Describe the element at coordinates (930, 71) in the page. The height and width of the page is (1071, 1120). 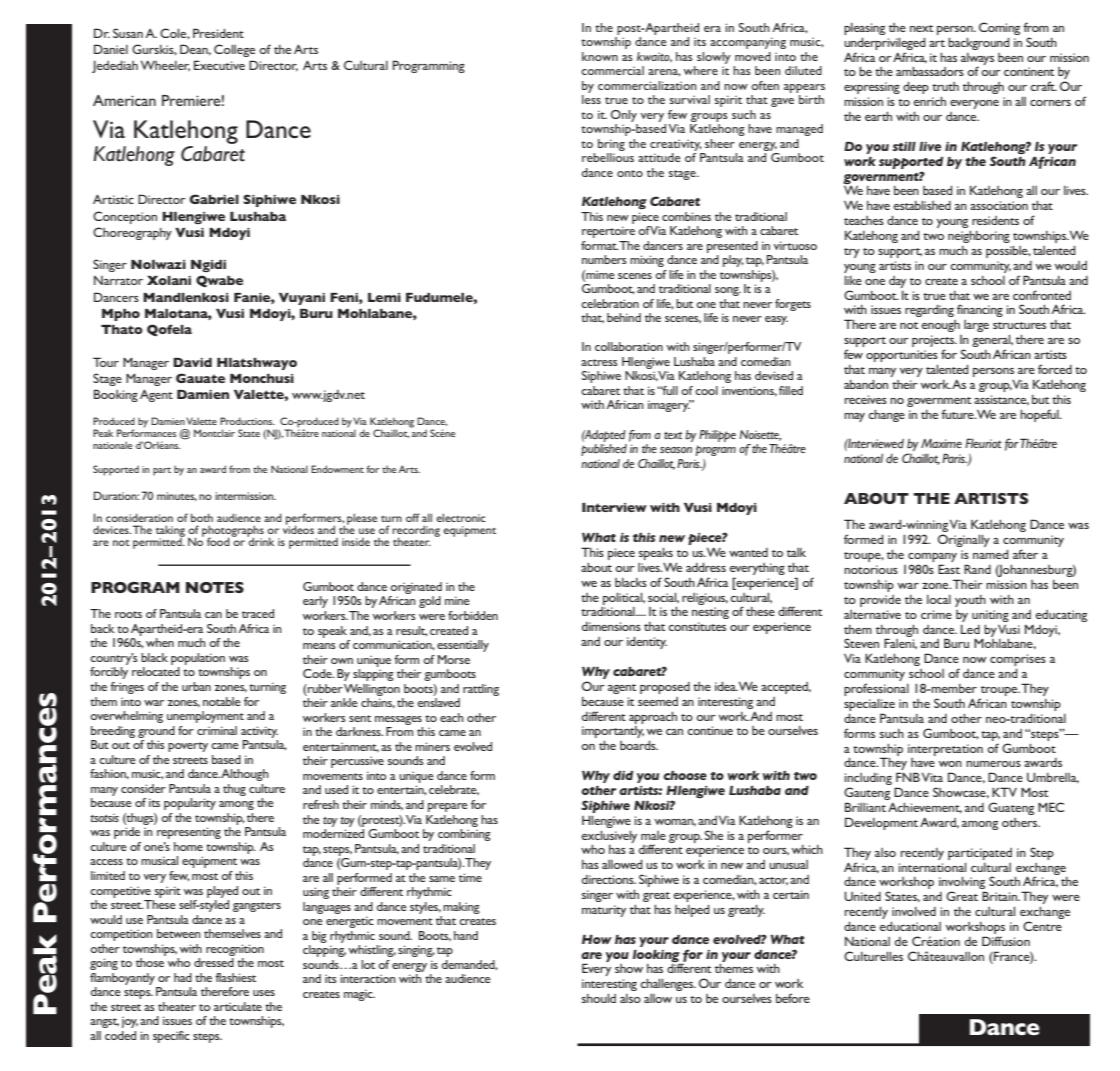
I see `ambassadors` at that location.
